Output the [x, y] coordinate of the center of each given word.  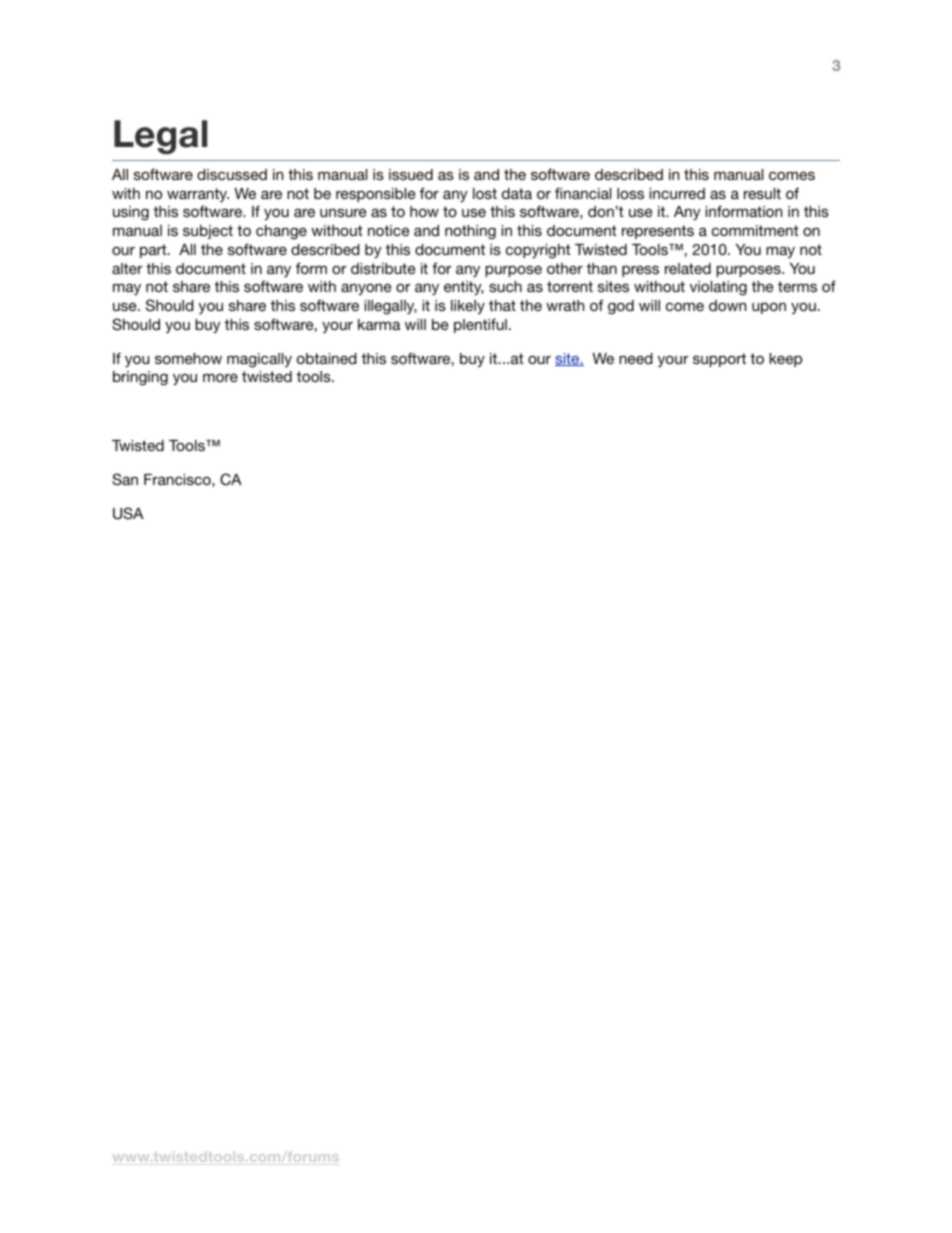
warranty [198, 195]
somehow [188, 358]
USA [128, 513]
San [125, 479]
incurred [677, 193]
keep [786, 360]
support [719, 360]
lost [485, 193]
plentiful [480, 325]
